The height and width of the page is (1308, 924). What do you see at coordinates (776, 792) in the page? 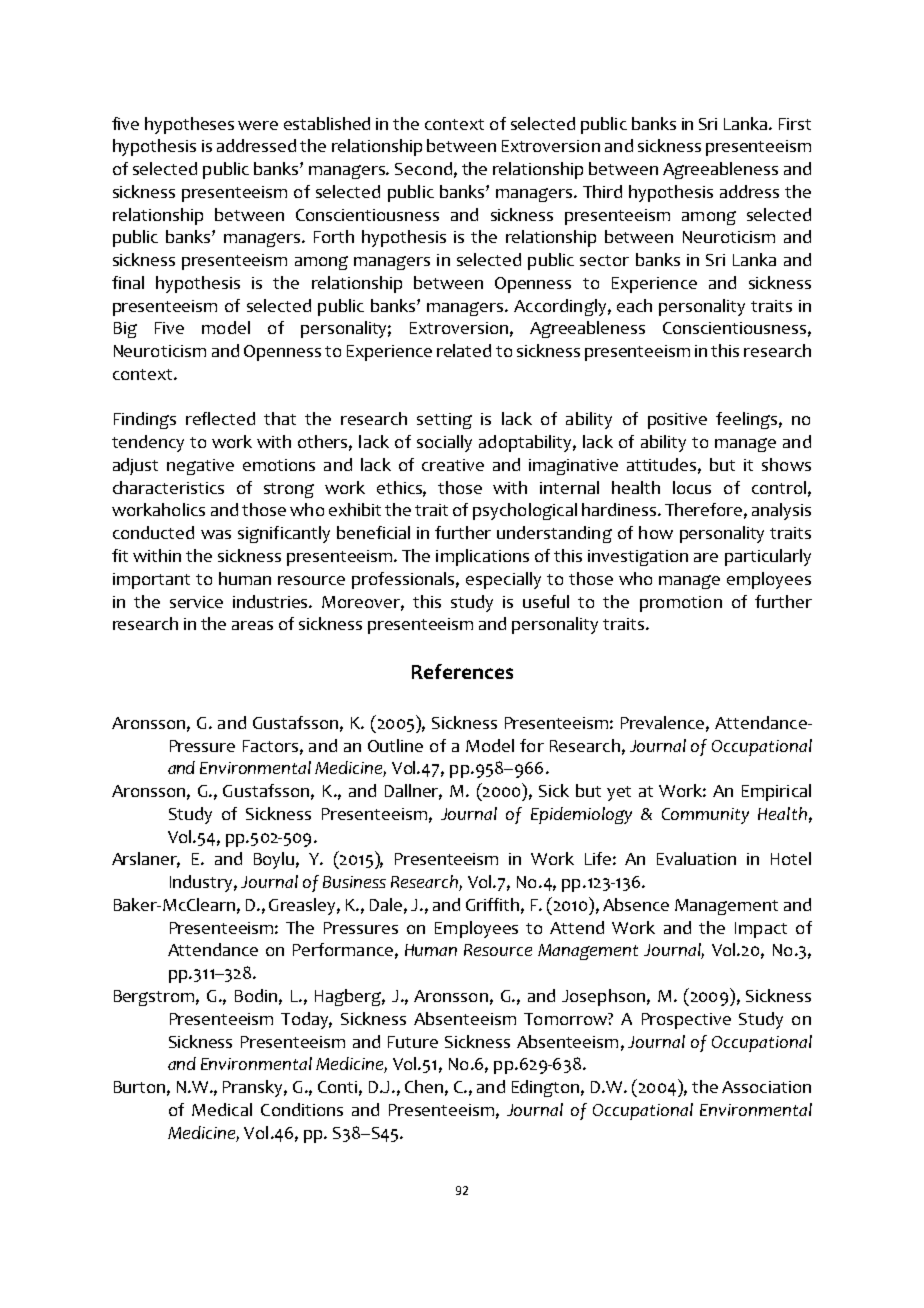
I see `Empirical` at bounding box center [776, 792].
